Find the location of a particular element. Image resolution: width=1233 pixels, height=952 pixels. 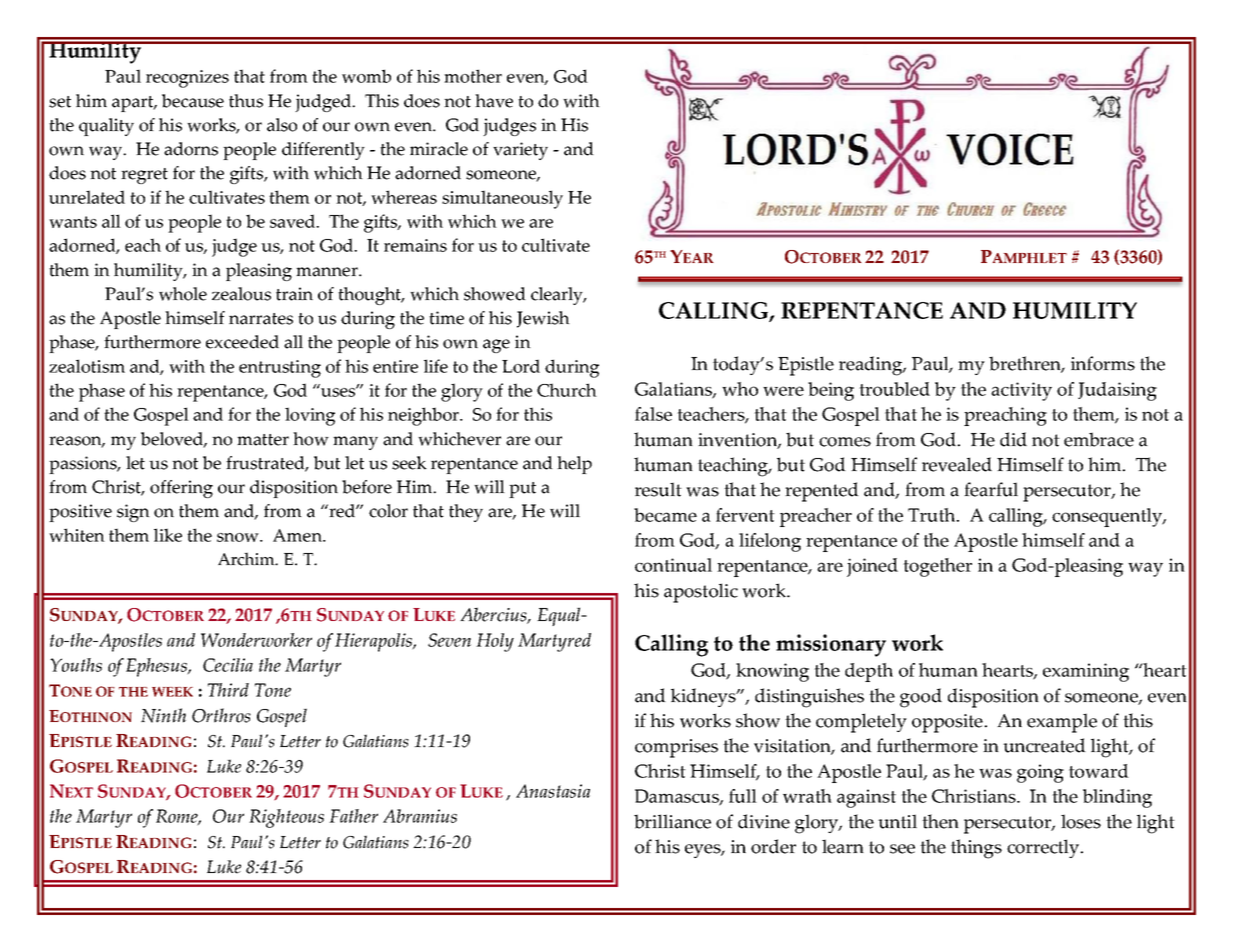

Righteous is located at coordinates (286, 818).
